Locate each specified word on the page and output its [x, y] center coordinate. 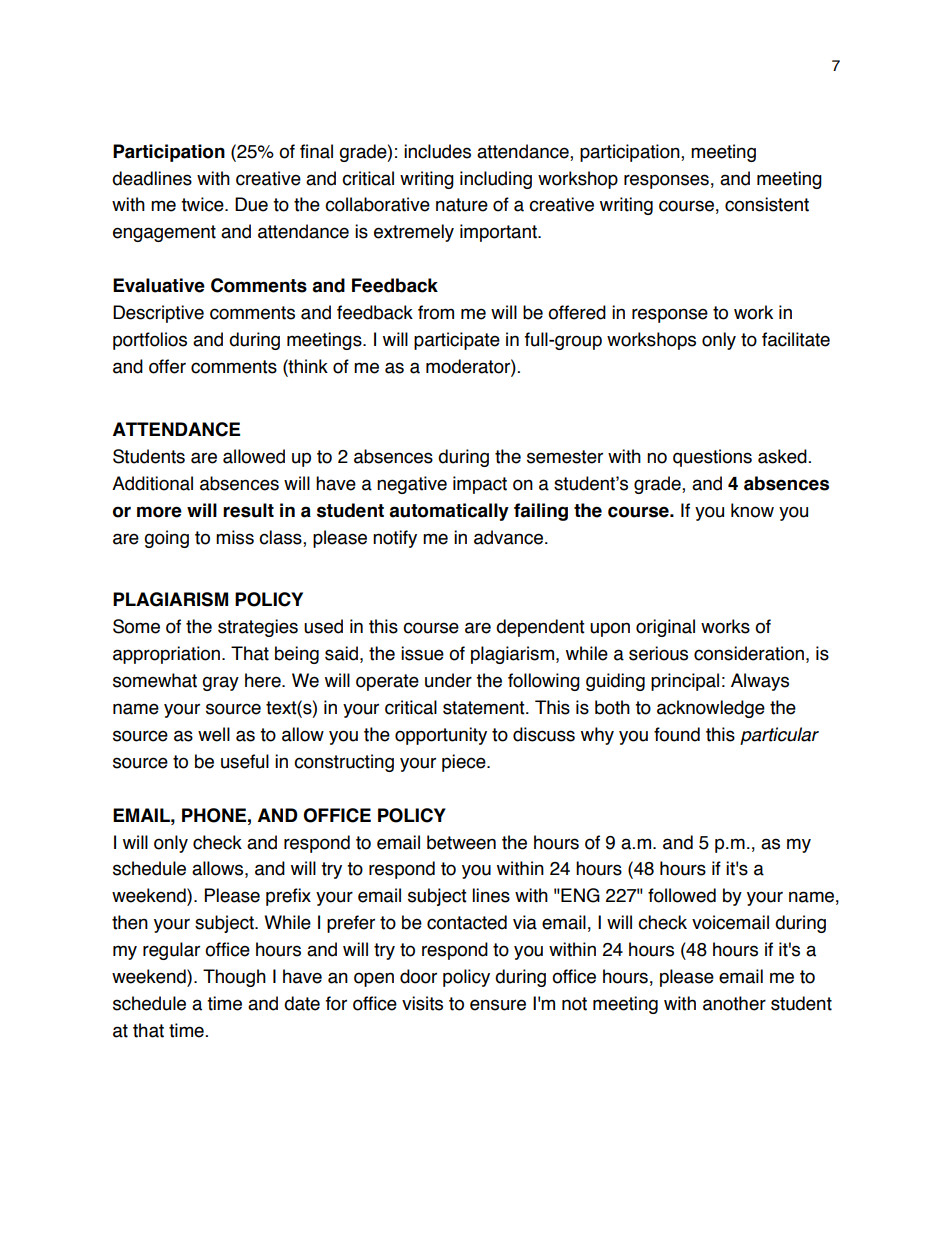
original [665, 628]
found [677, 734]
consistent [767, 204]
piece [465, 763]
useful [245, 761]
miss [235, 537]
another [734, 1003]
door [418, 976]
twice [203, 204]
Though [234, 978]
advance [510, 537]
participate [457, 341]
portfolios [150, 341]
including [496, 180]
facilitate [796, 339]
